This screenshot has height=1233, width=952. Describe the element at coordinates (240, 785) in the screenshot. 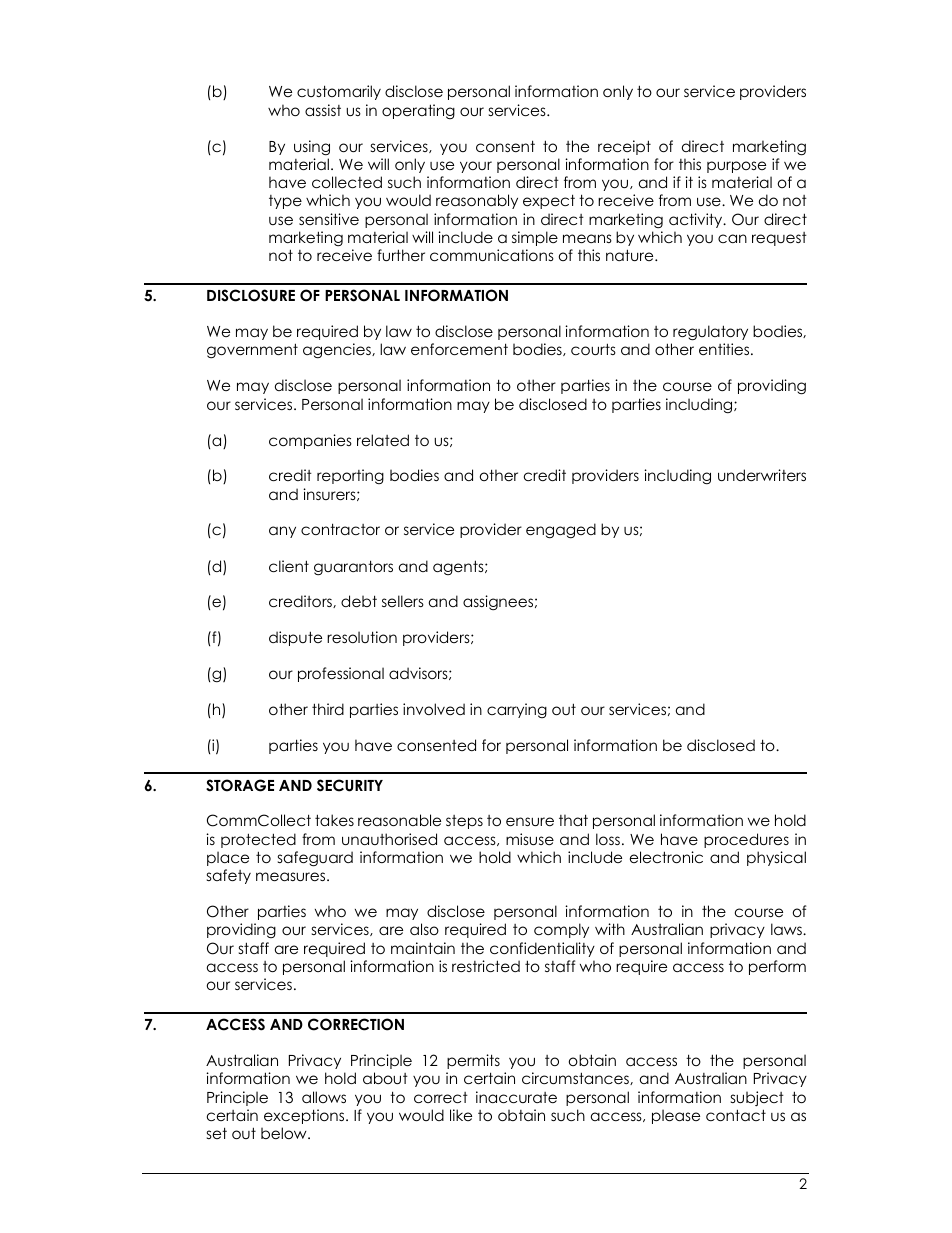

I see `STORAGE` at that location.
